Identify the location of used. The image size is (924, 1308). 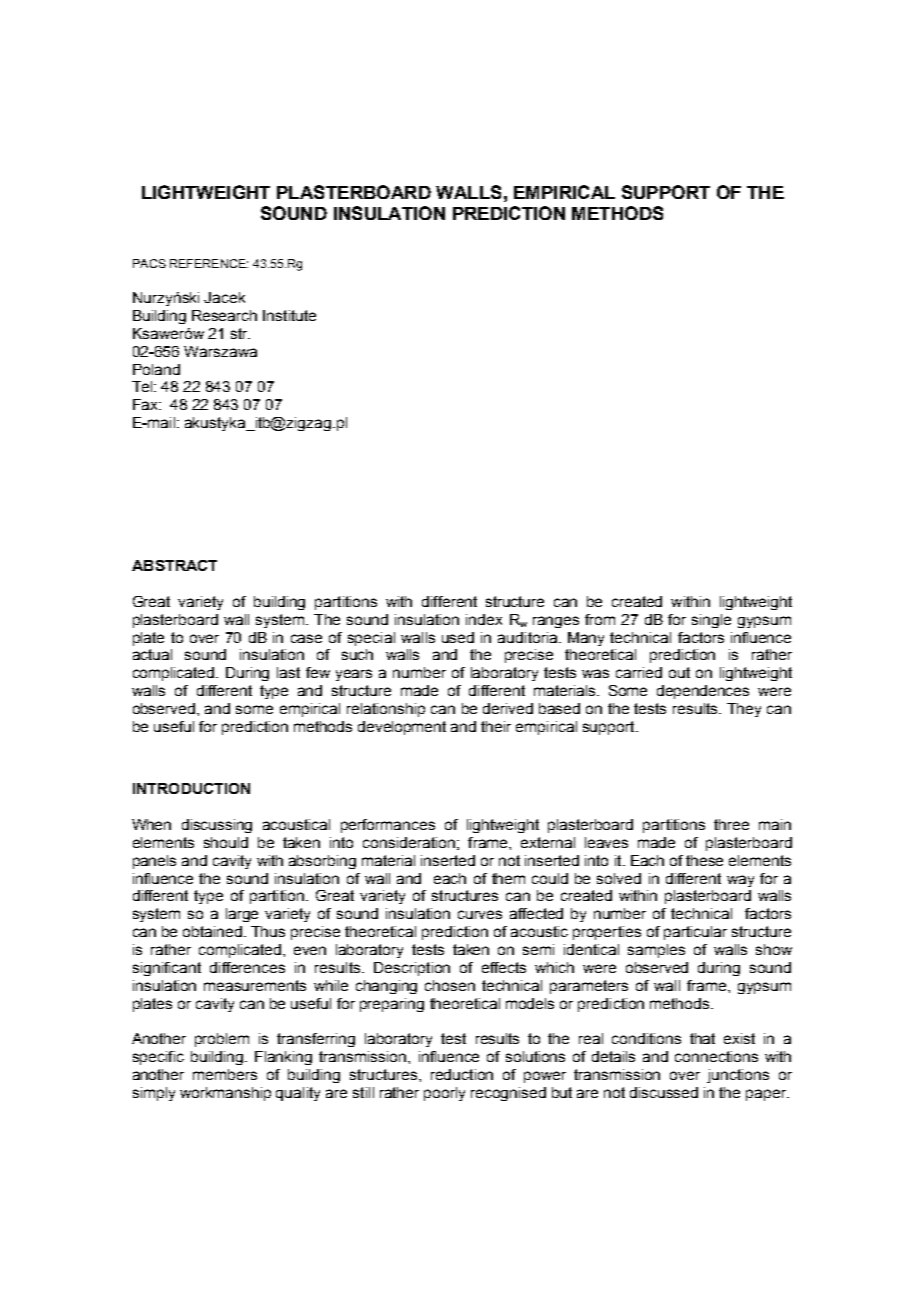
(458, 637).
